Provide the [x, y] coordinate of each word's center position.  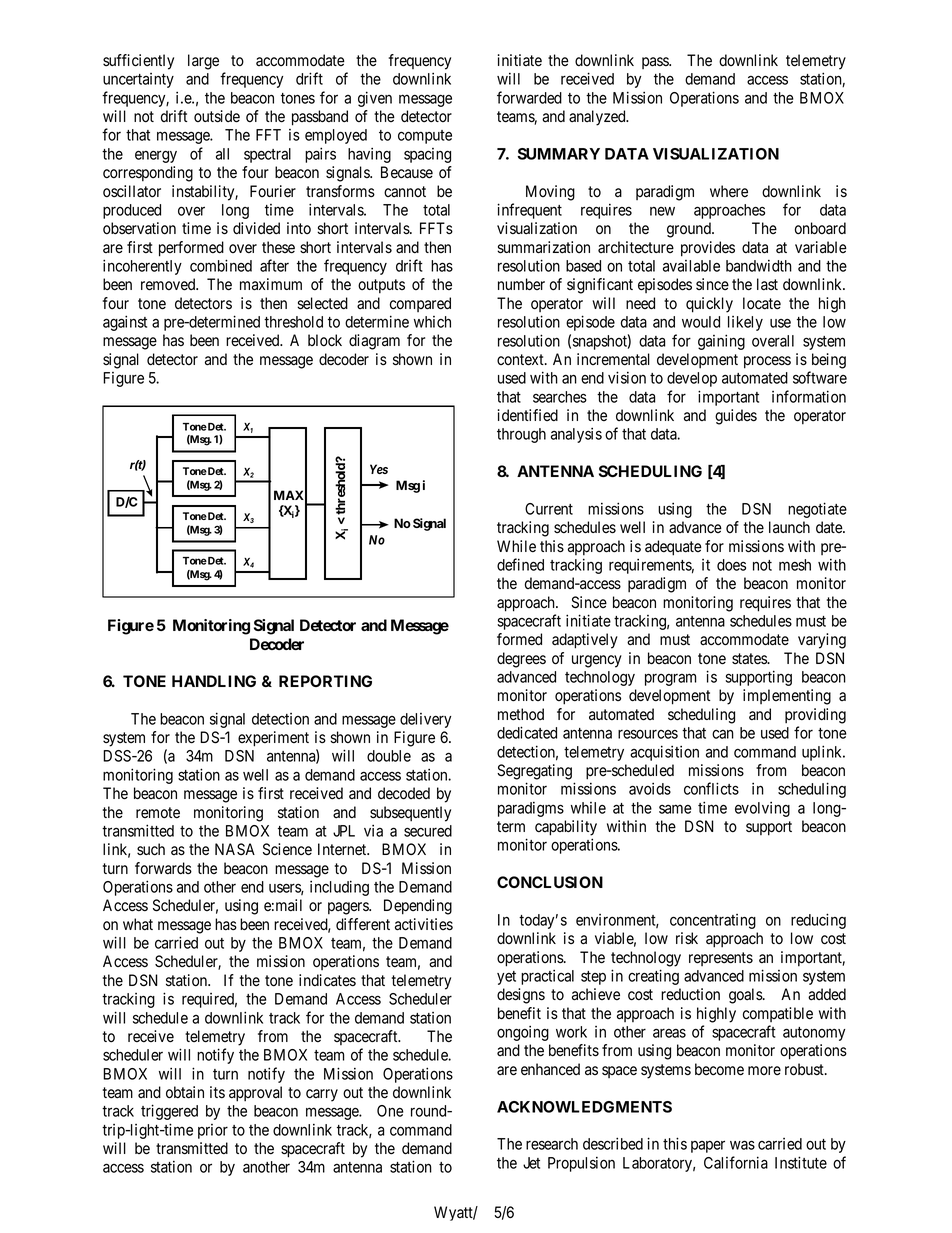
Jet [531, 1163]
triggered [169, 1112]
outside [217, 116]
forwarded [529, 97]
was [742, 1145]
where [729, 191]
